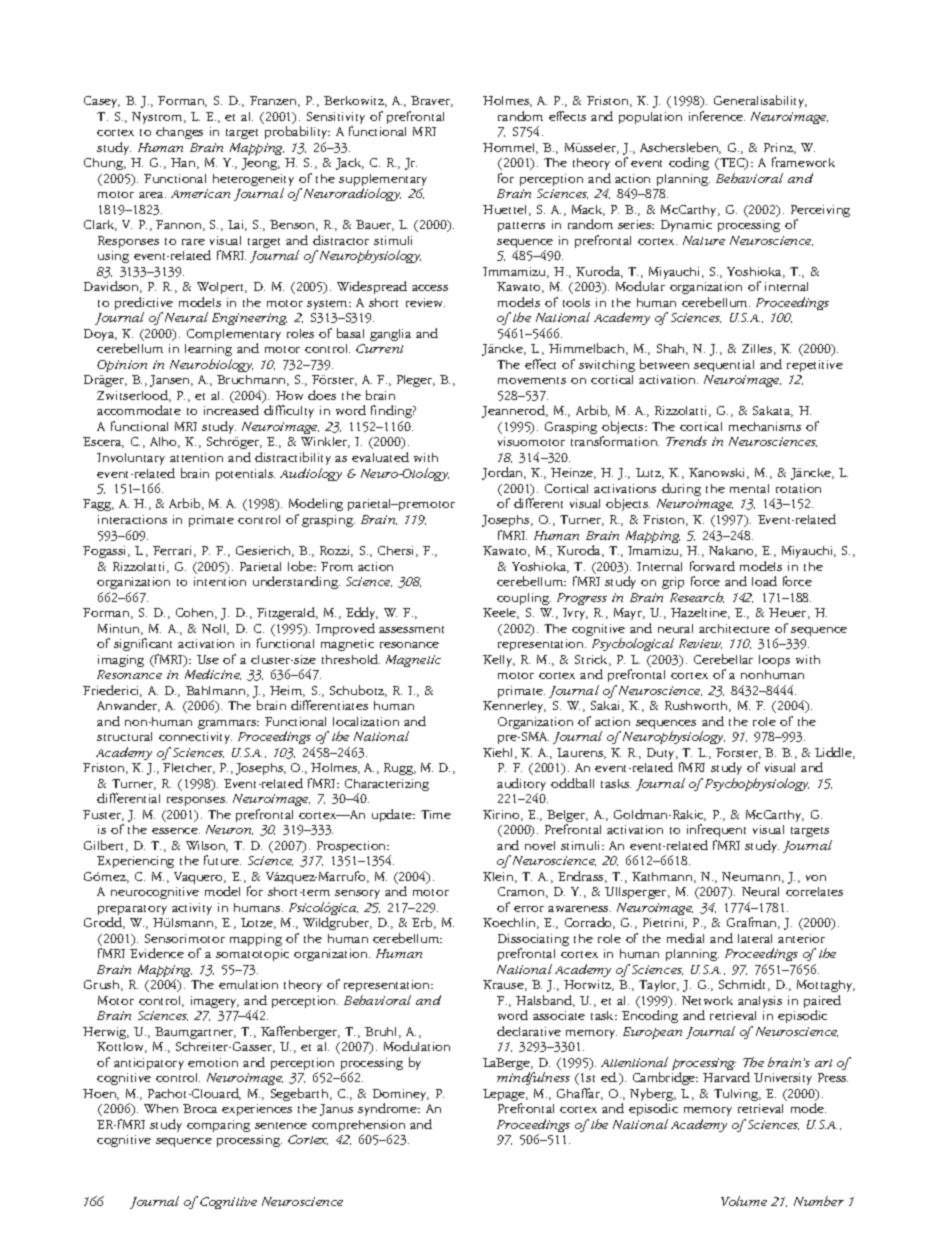  Describe the element at coordinates (779, 148) in the screenshot. I see `Prinz` at that location.
